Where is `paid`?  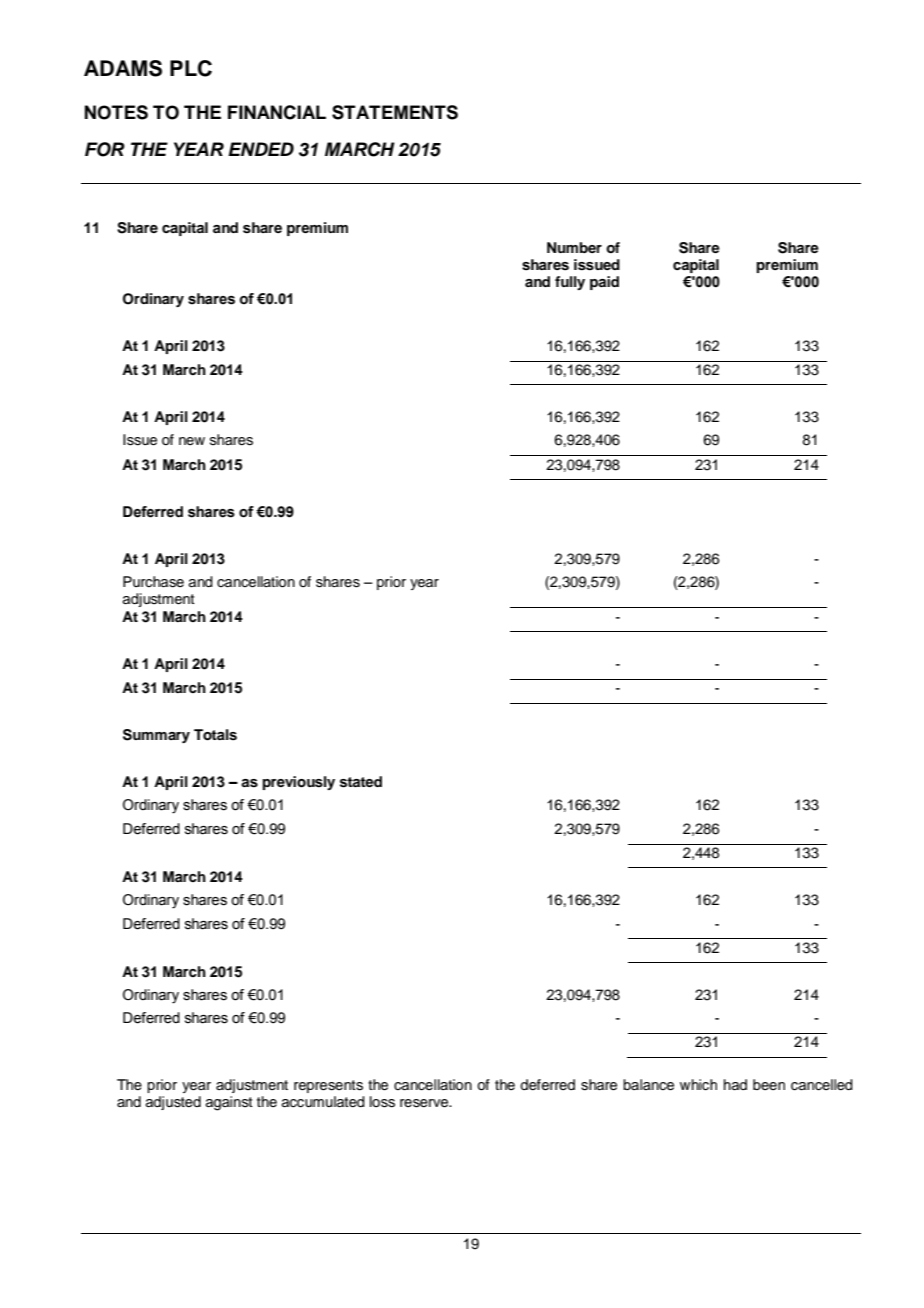
paid is located at coordinates (604, 283).
